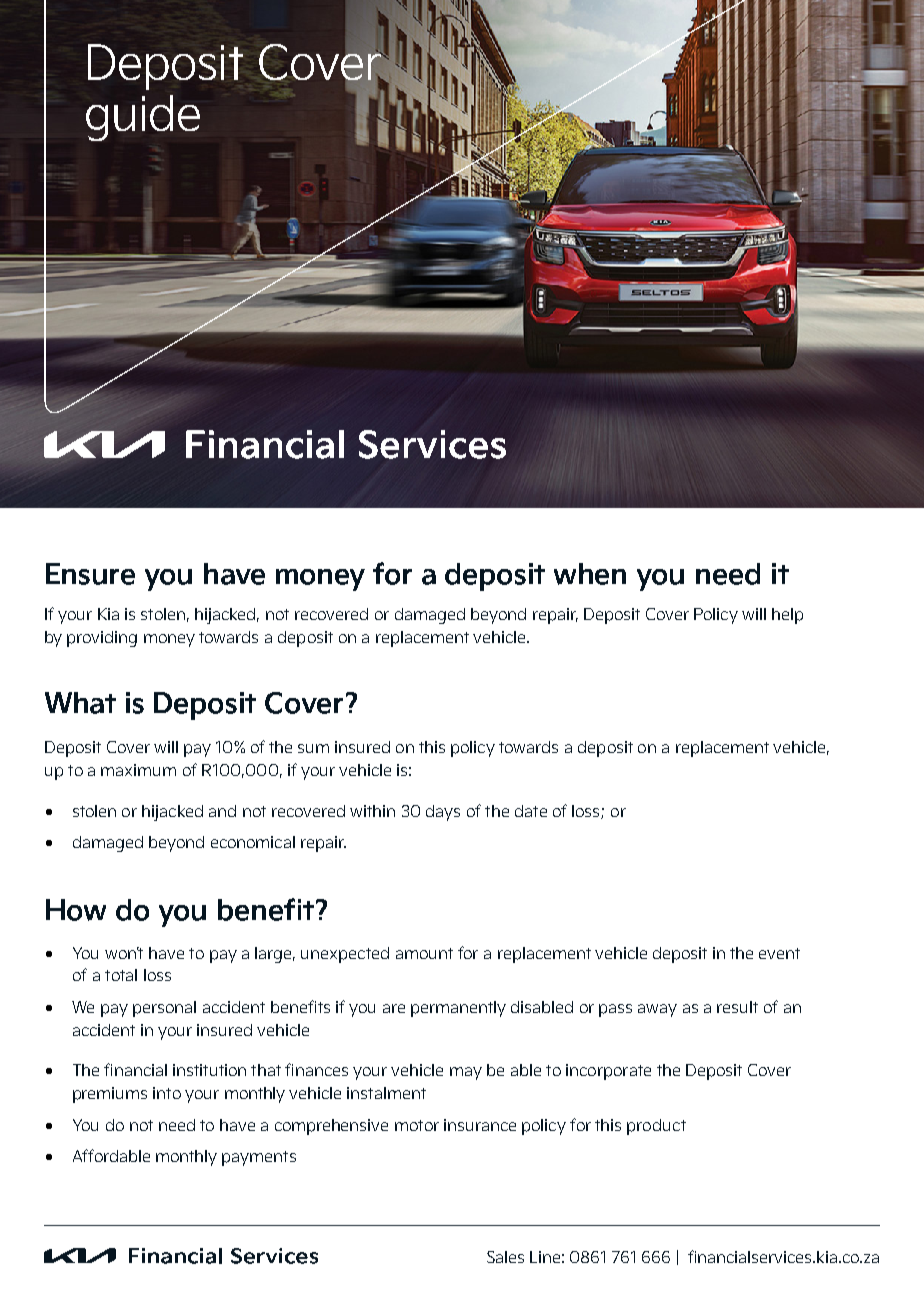  I want to click on payments, so click(259, 1158).
